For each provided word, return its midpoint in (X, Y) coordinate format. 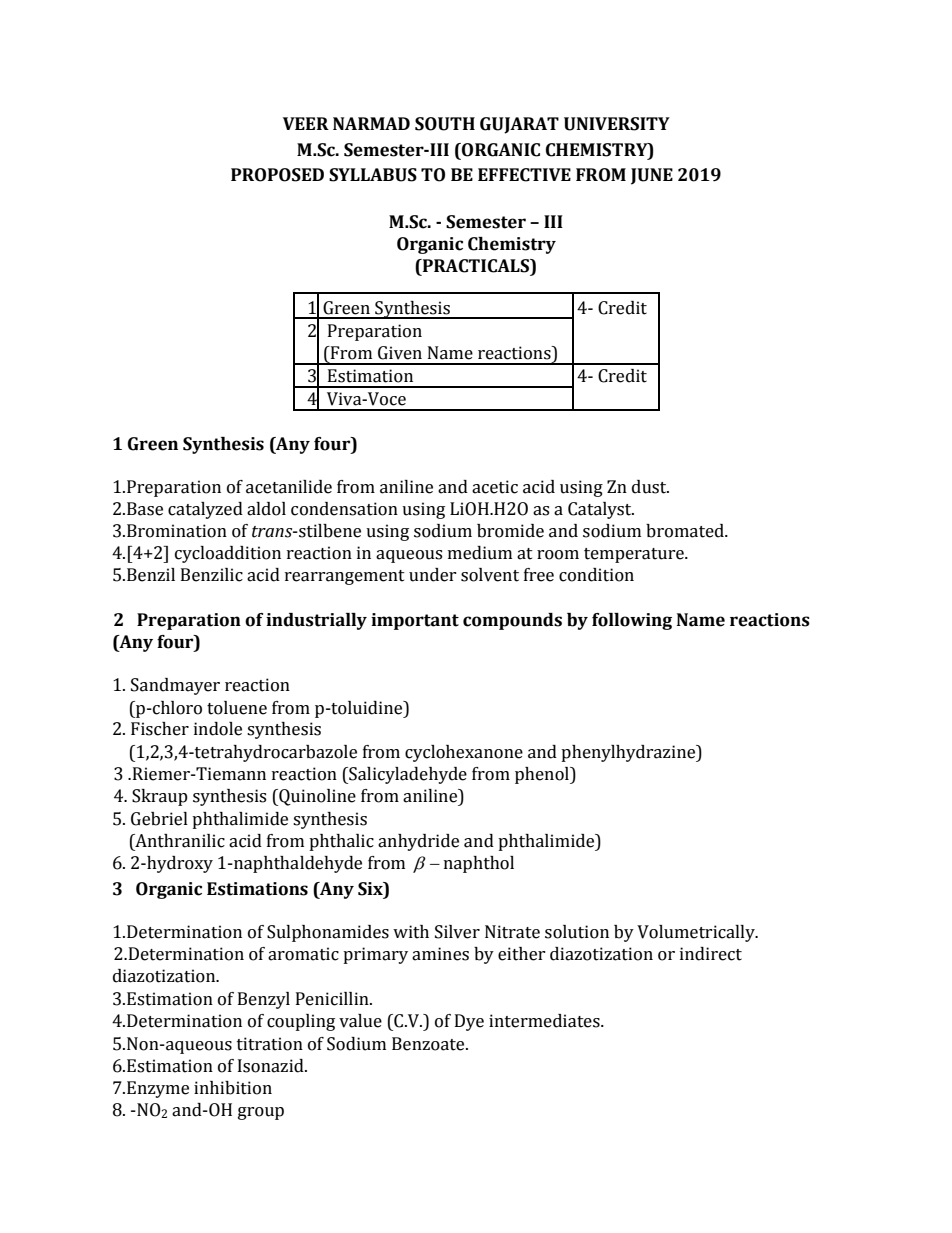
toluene (237, 708)
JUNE (652, 176)
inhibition (233, 1088)
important (415, 621)
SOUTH (445, 124)
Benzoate (429, 1044)
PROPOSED (277, 175)
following (632, 621)
